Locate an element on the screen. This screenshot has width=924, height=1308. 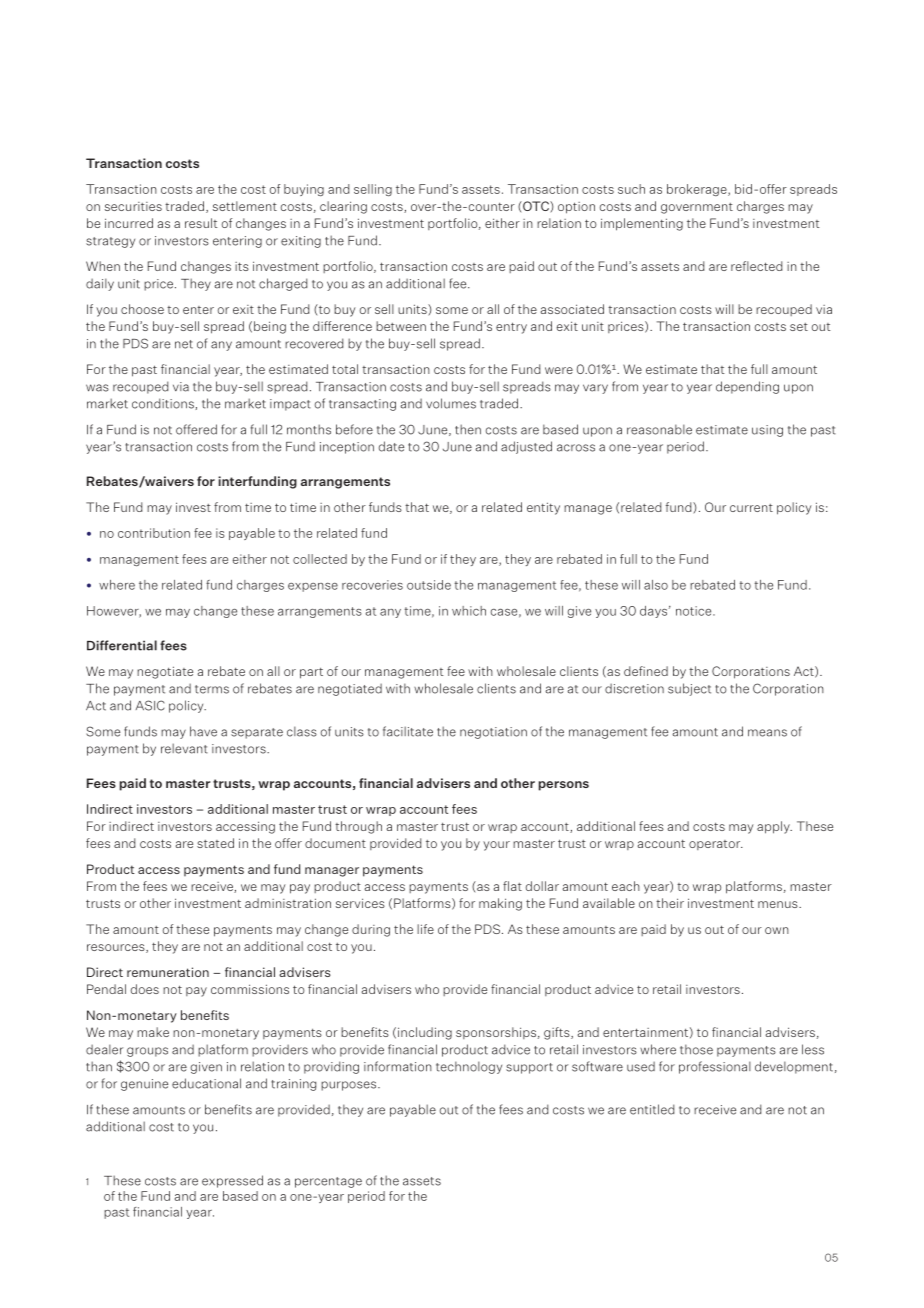
entitled is located at coordinates (652, 1109).
